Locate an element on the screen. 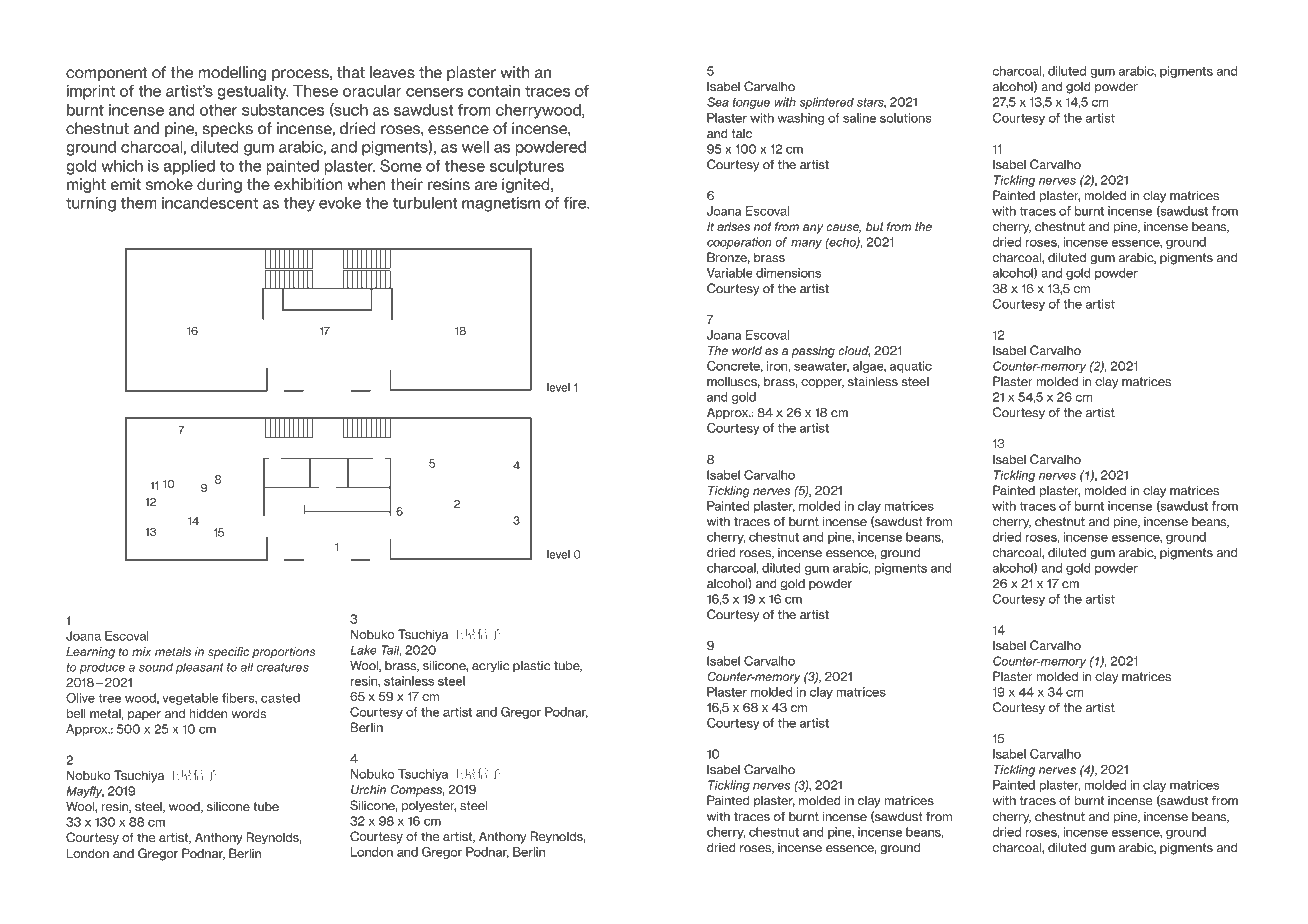 This screenshot has height=924, width=1308. Mayfly is located at coordinates (85, 792).
